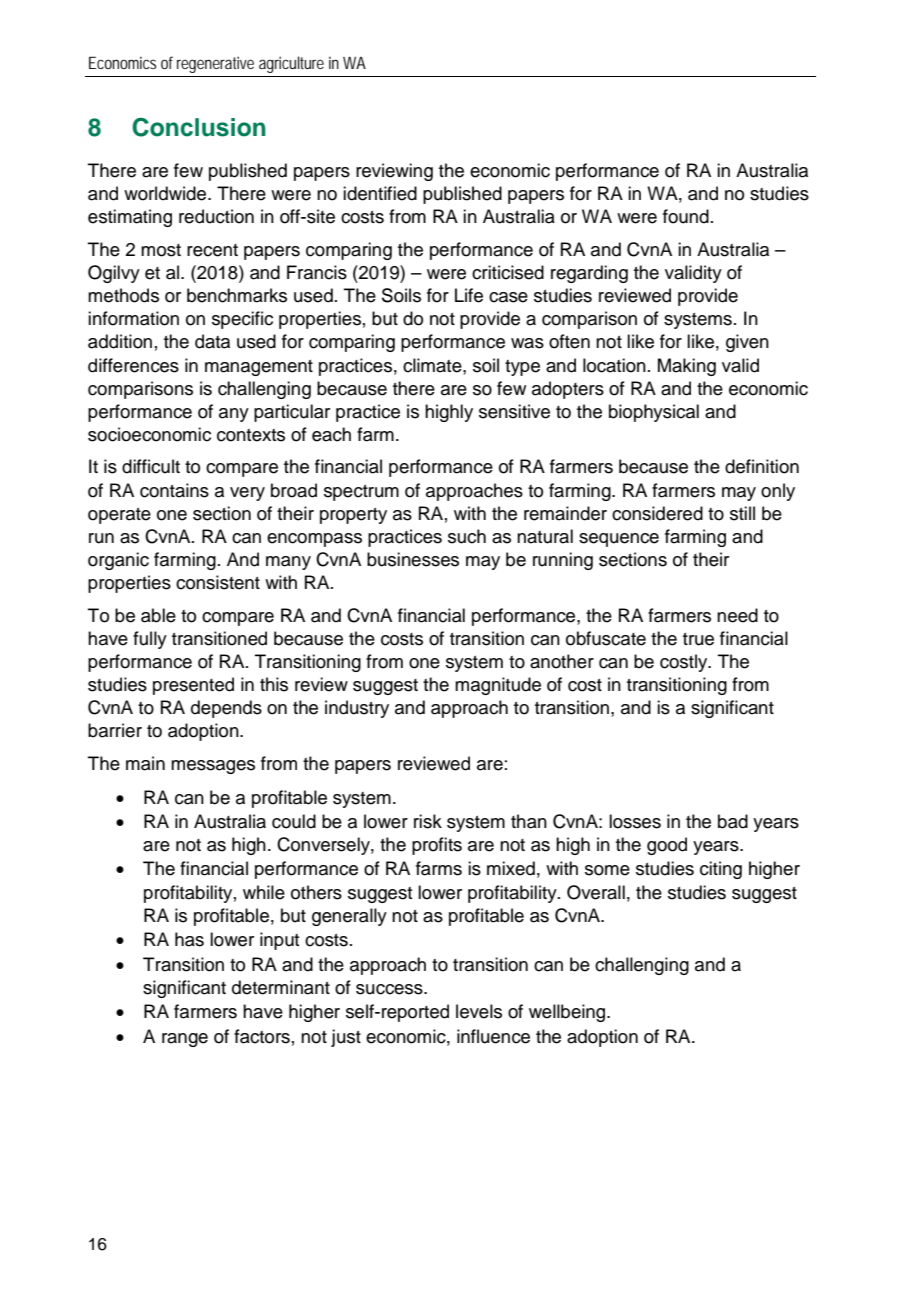 Image resolution: width=924 pixels, height=1309 pixels. Describe the element at coordinates (218, 582) in the image. I see `consistent` at that location.
